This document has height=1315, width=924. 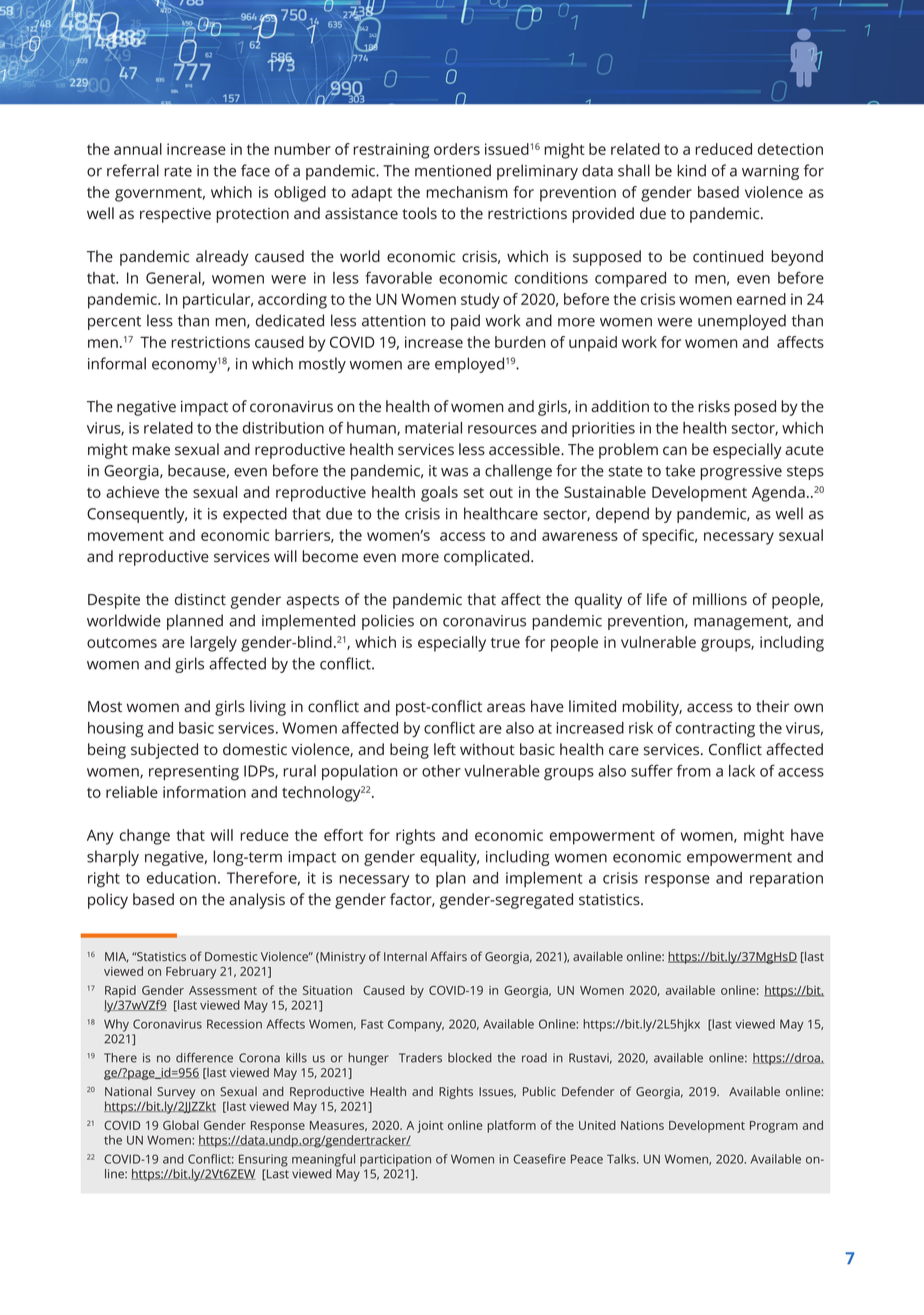 I want to click on mentioned, so click(x=453, y=170).
